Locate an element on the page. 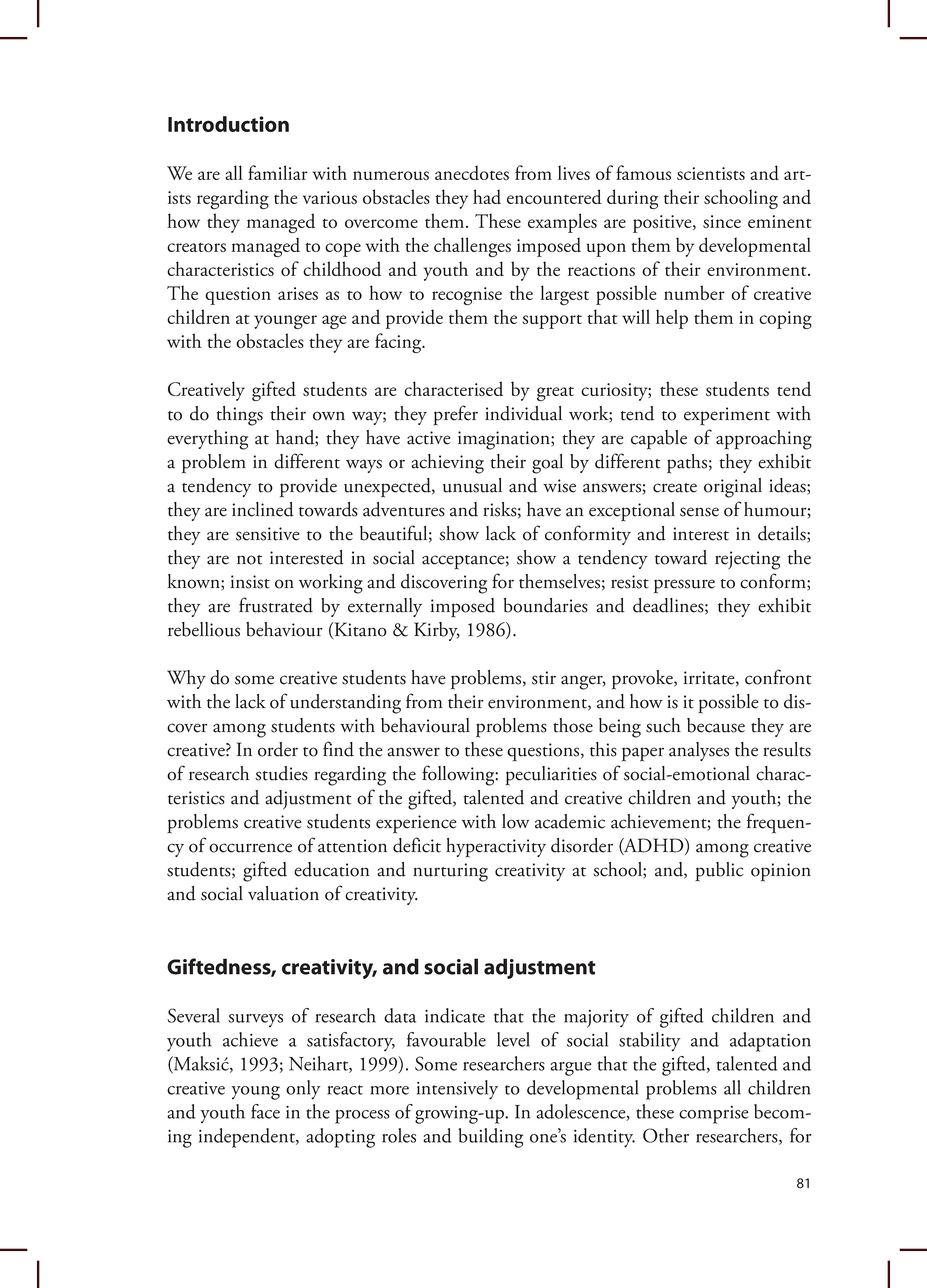 The image size is (927, 1288). famous is located at coordinates (643, 172).
